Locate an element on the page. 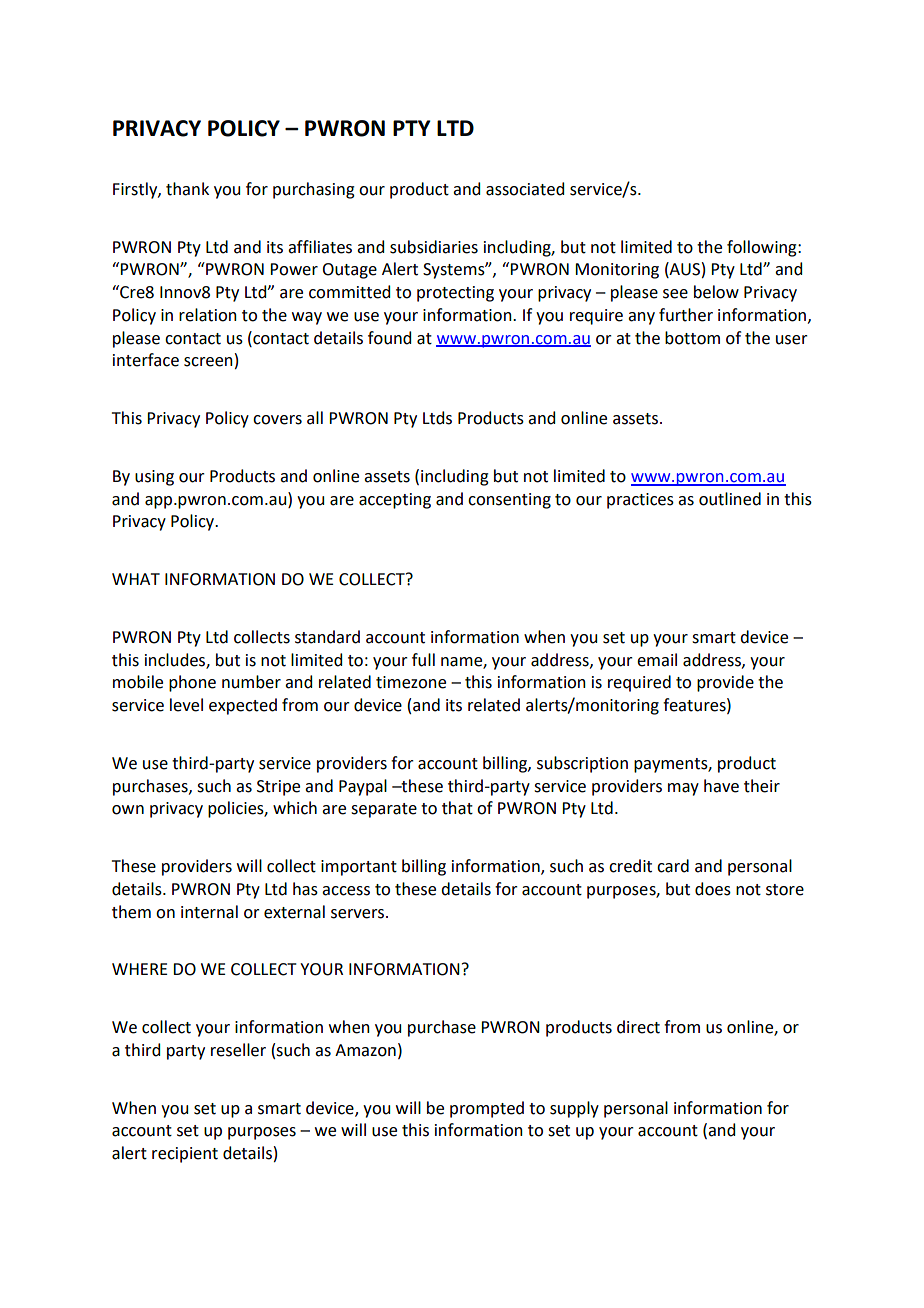  following is located at coordinates (763, 248).
